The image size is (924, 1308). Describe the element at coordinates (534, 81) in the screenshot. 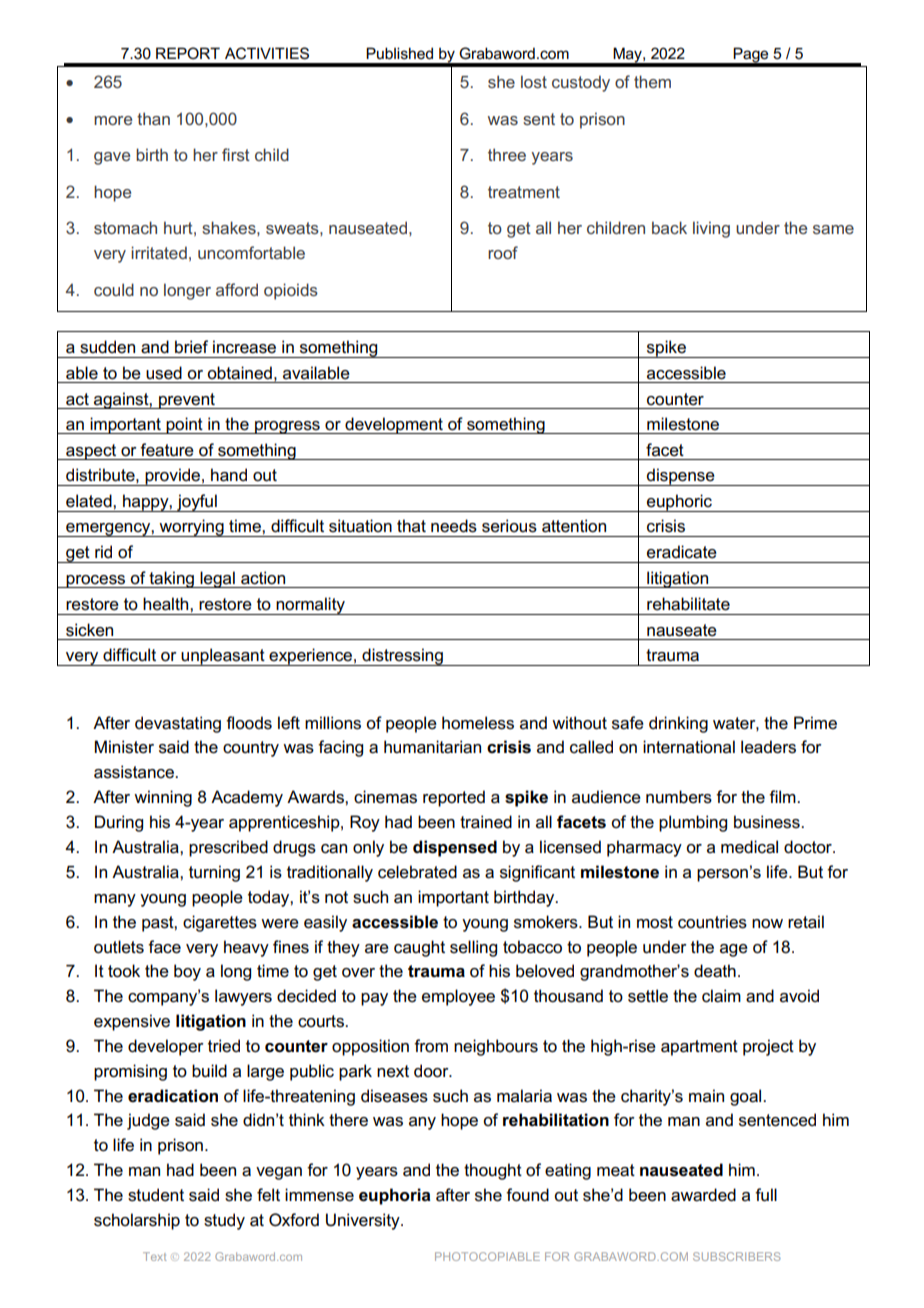

I see `lost` at that location.
